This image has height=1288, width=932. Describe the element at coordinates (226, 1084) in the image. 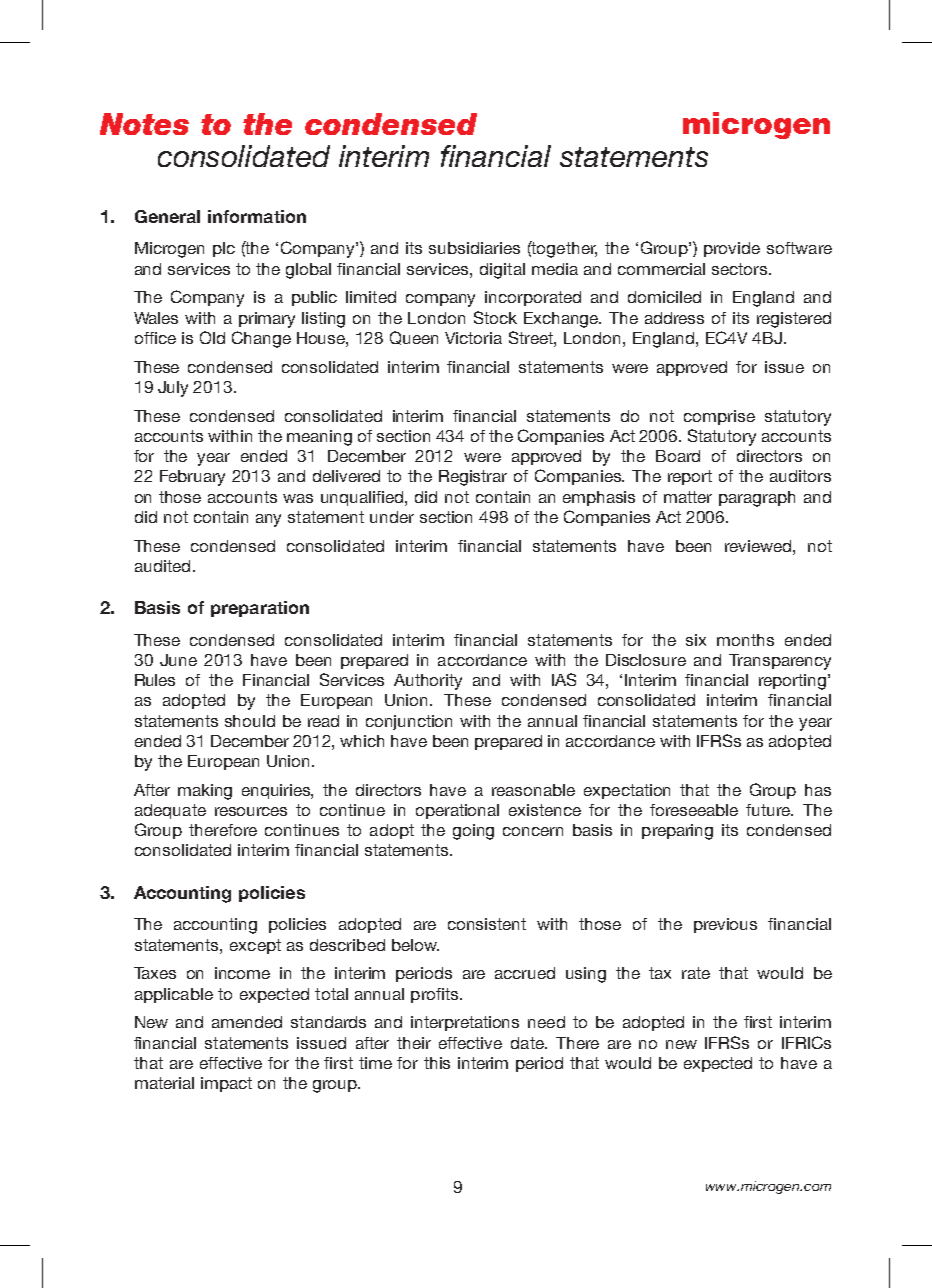

I see `impact` at that location.
